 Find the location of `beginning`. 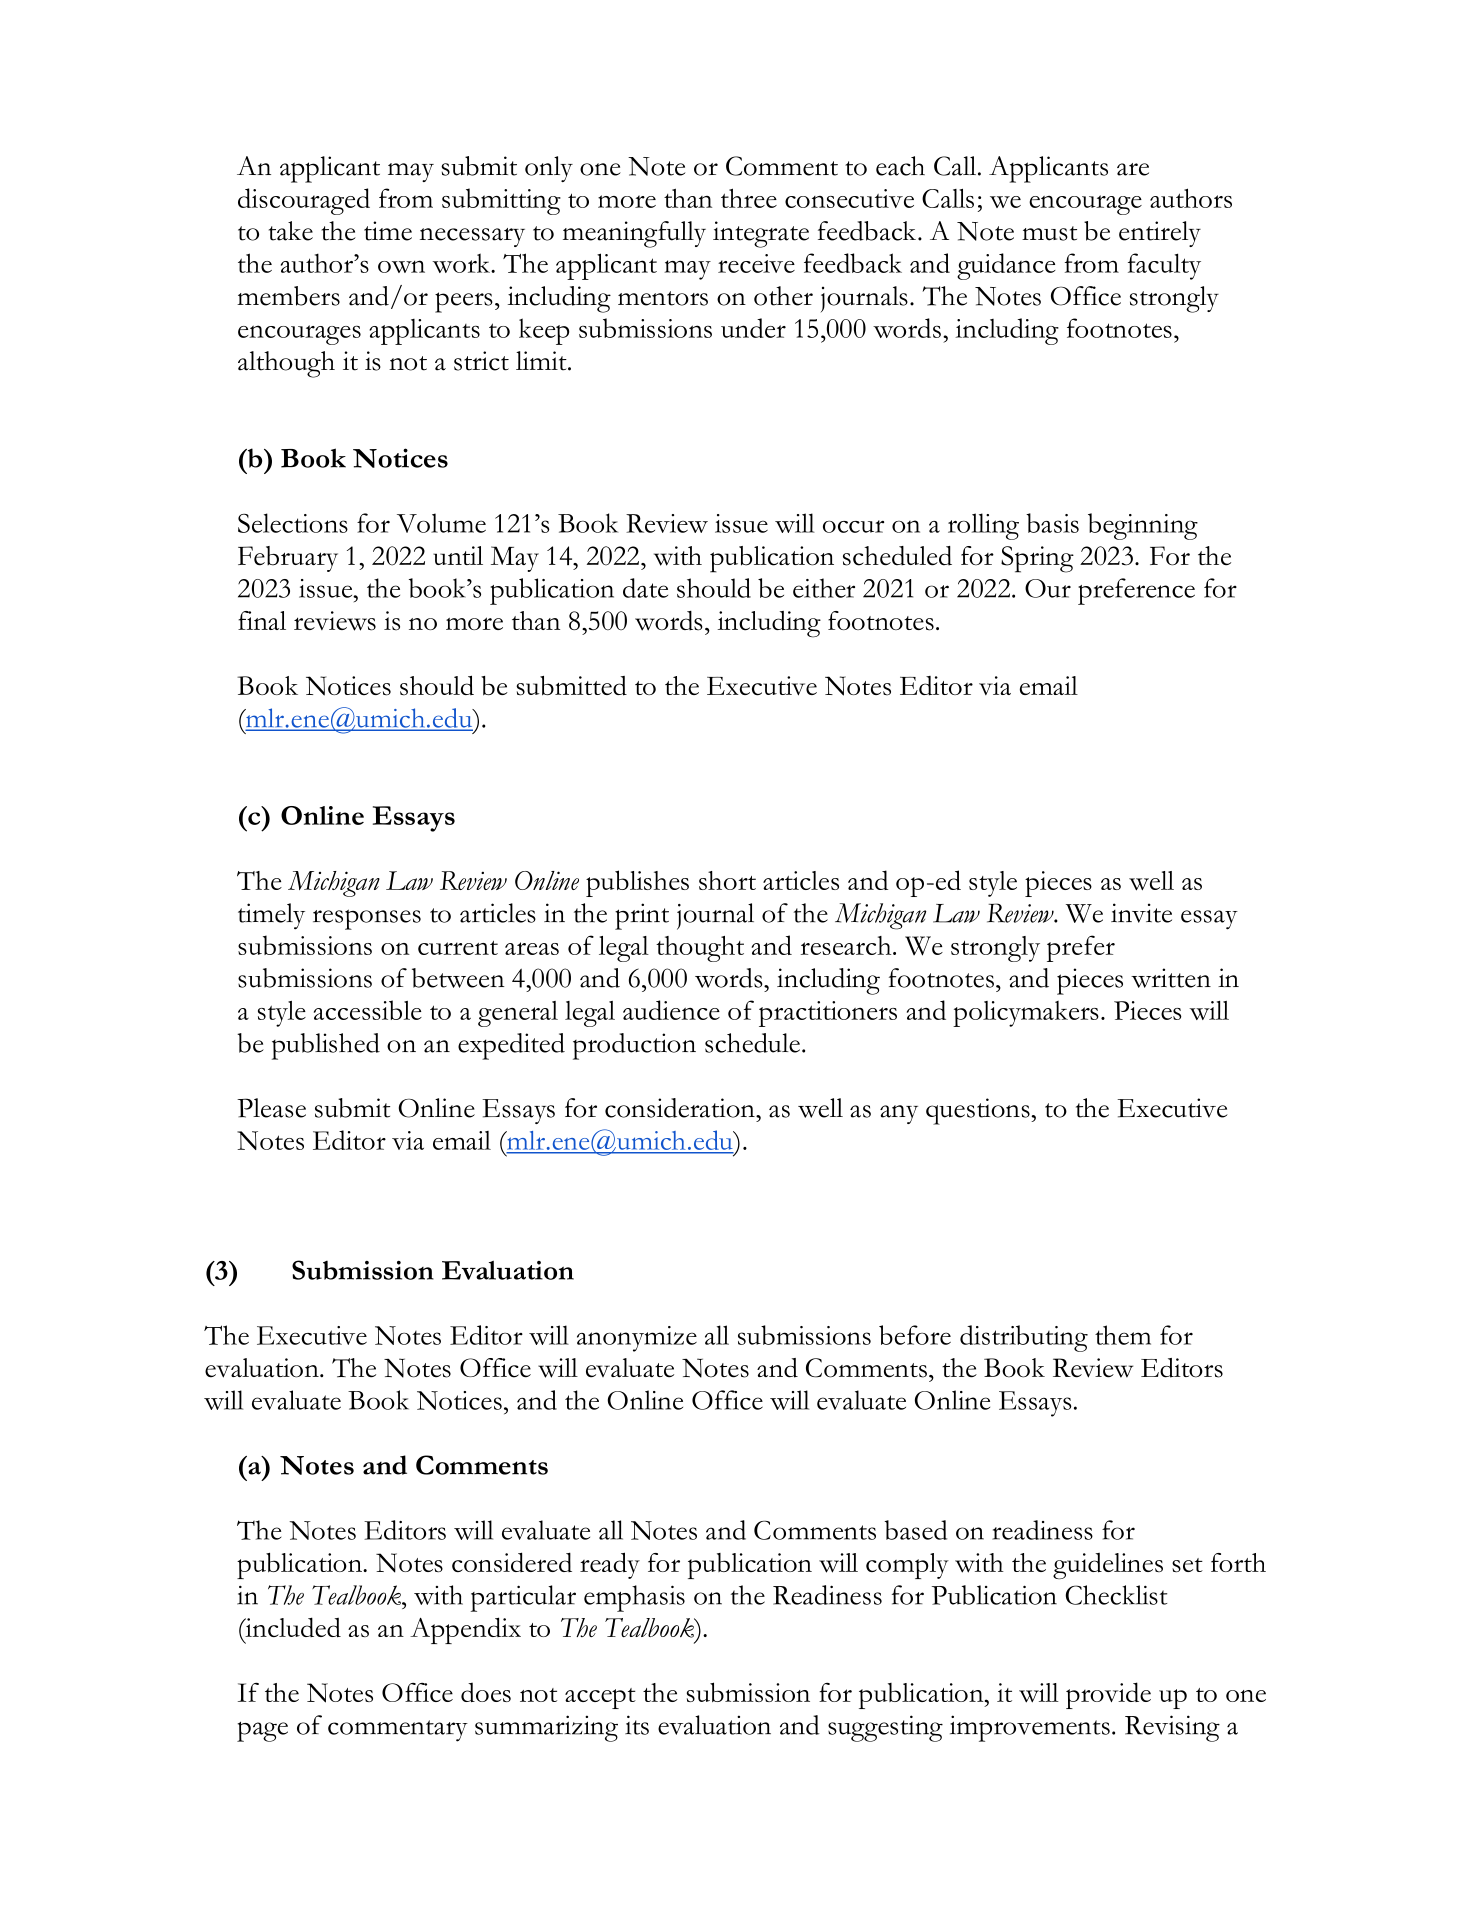

beginning is located at coordinates (1143, 526).
